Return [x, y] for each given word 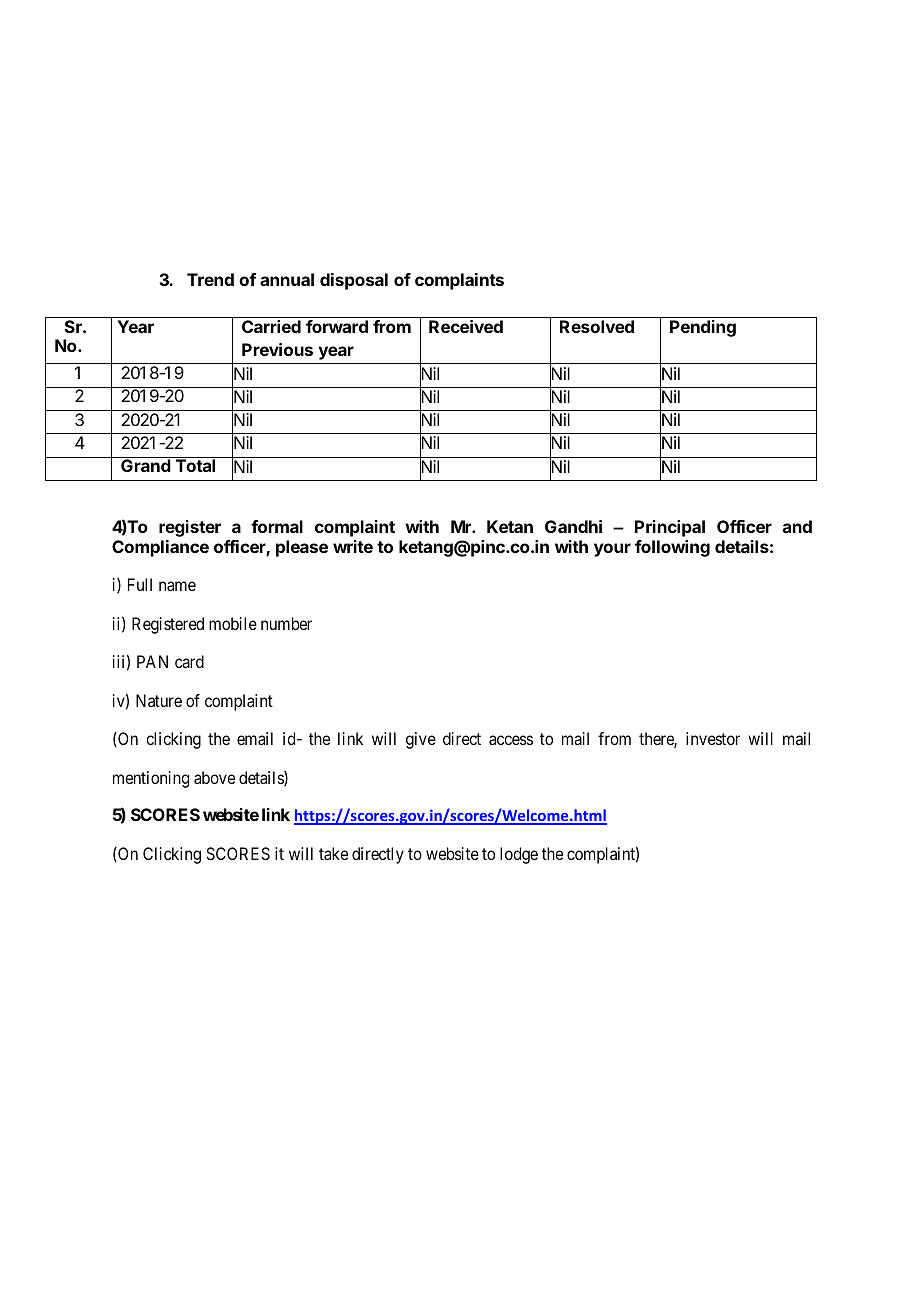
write [353, 546]
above [214, 777]
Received [466, 326]
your [612, 550]
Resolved [597, 326]
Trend [210, 279]
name [177, 586]
